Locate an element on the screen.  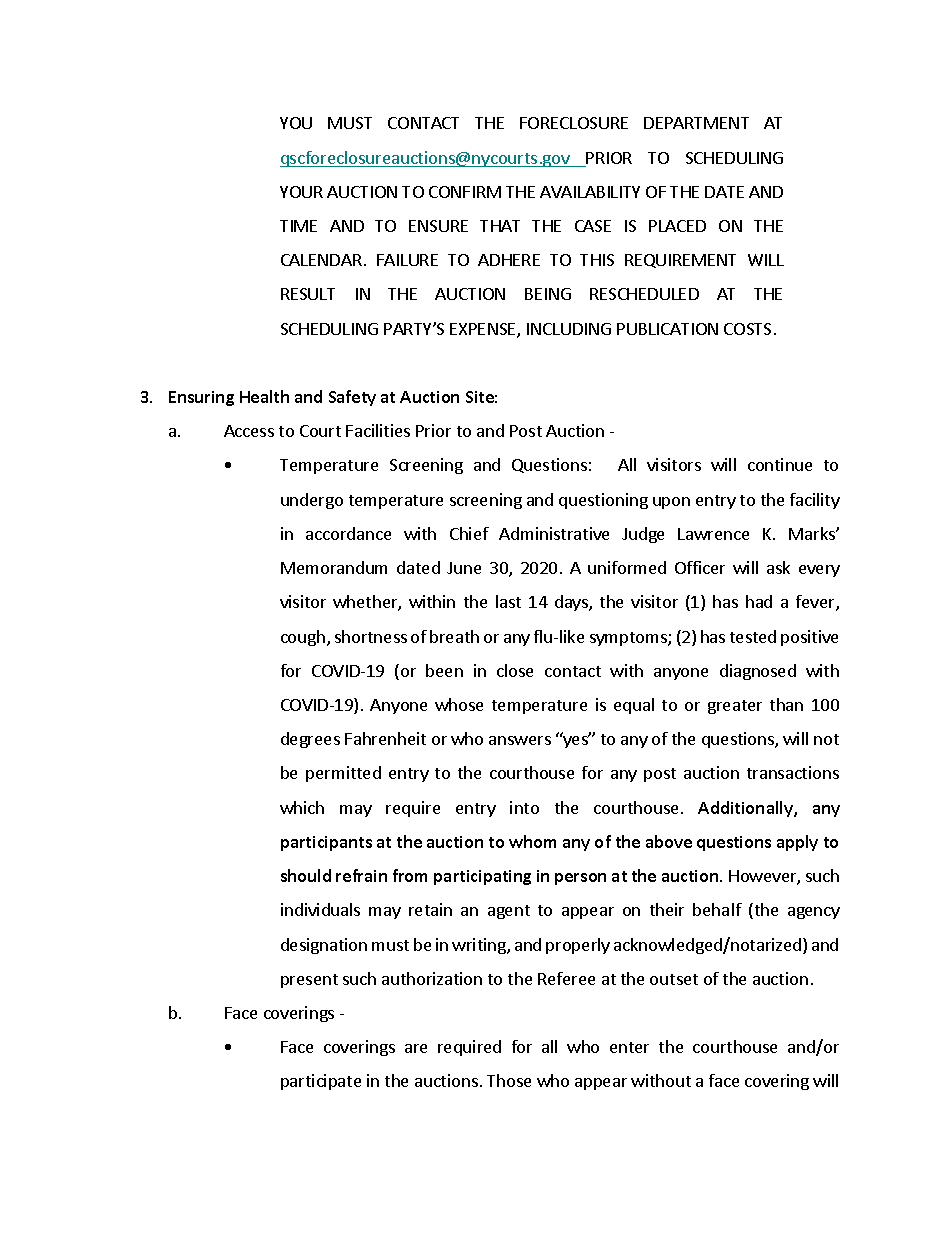
Additionally is located at coordinates (746, 809).
